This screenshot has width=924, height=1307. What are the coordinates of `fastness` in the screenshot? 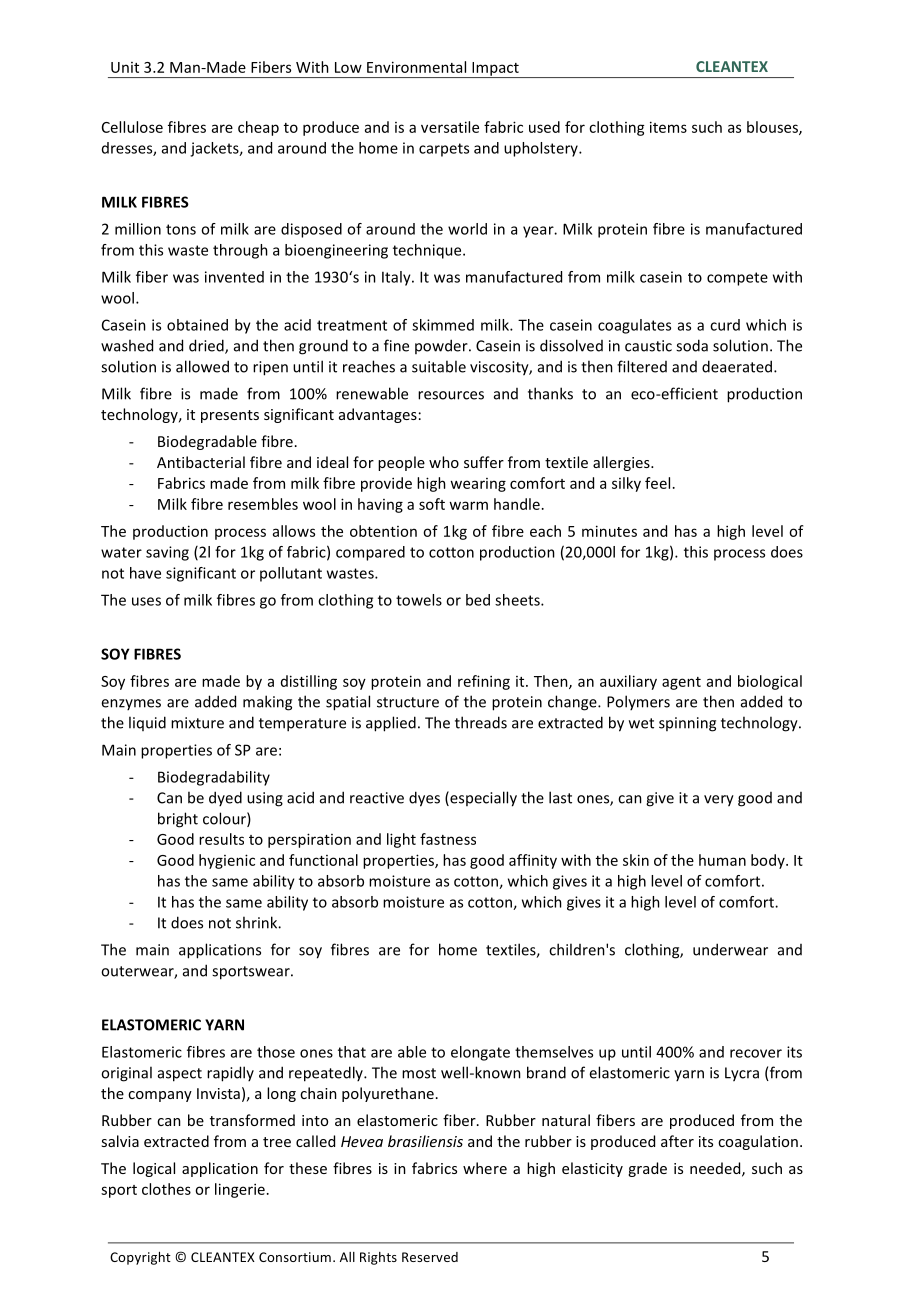 It's located at (448, 839).
